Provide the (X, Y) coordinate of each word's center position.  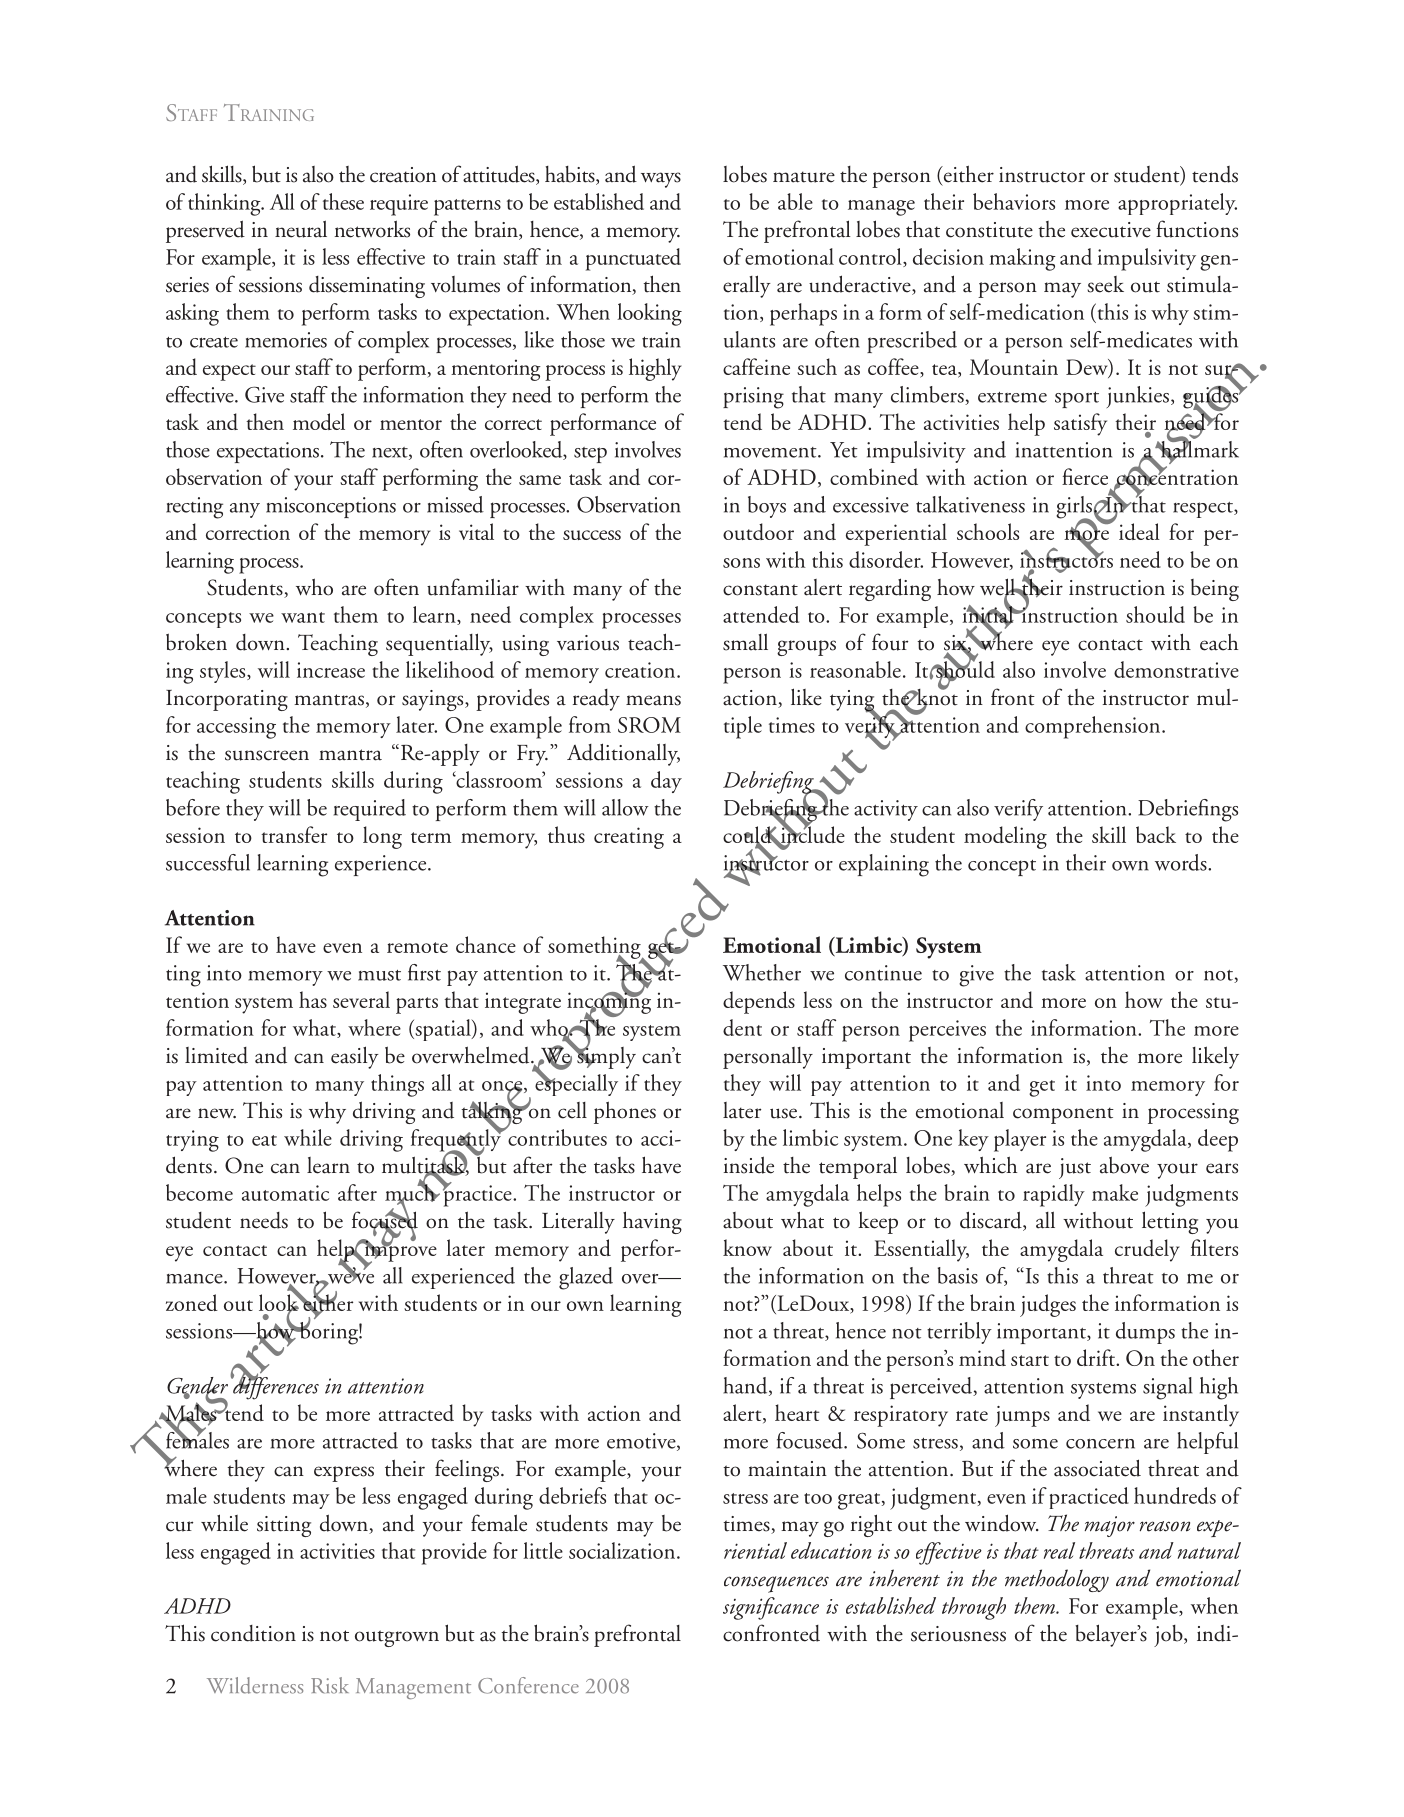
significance (771, 1608)
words (1182, 862)
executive (1111, 230)
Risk (330, 1685)
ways (661, 180)
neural (301, 229)
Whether (762, 972)
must (379, 975)
